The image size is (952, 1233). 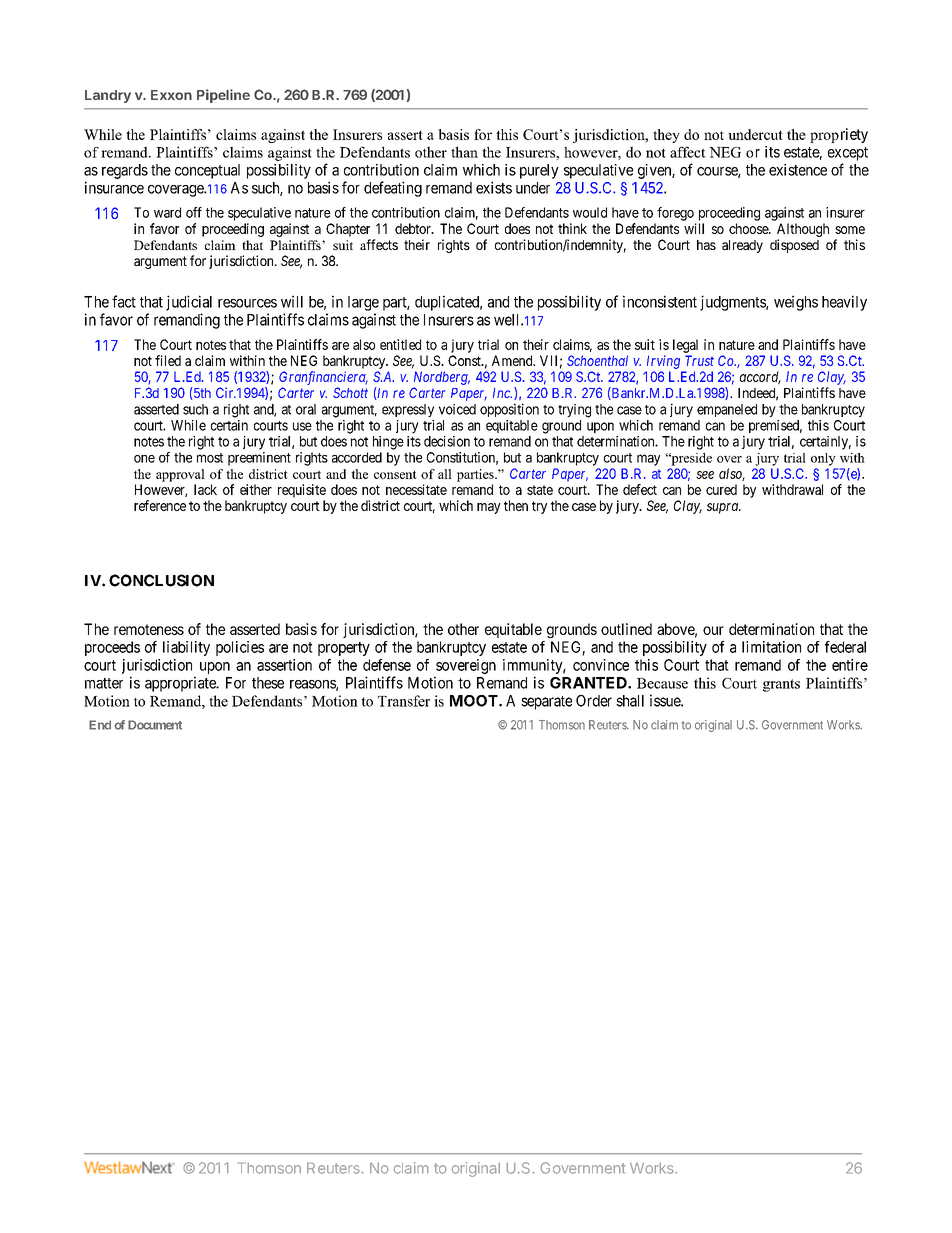 What do you see at coordinates (171, 95) in the page?
I see `Exxon` at bounding box center [171, 95].
